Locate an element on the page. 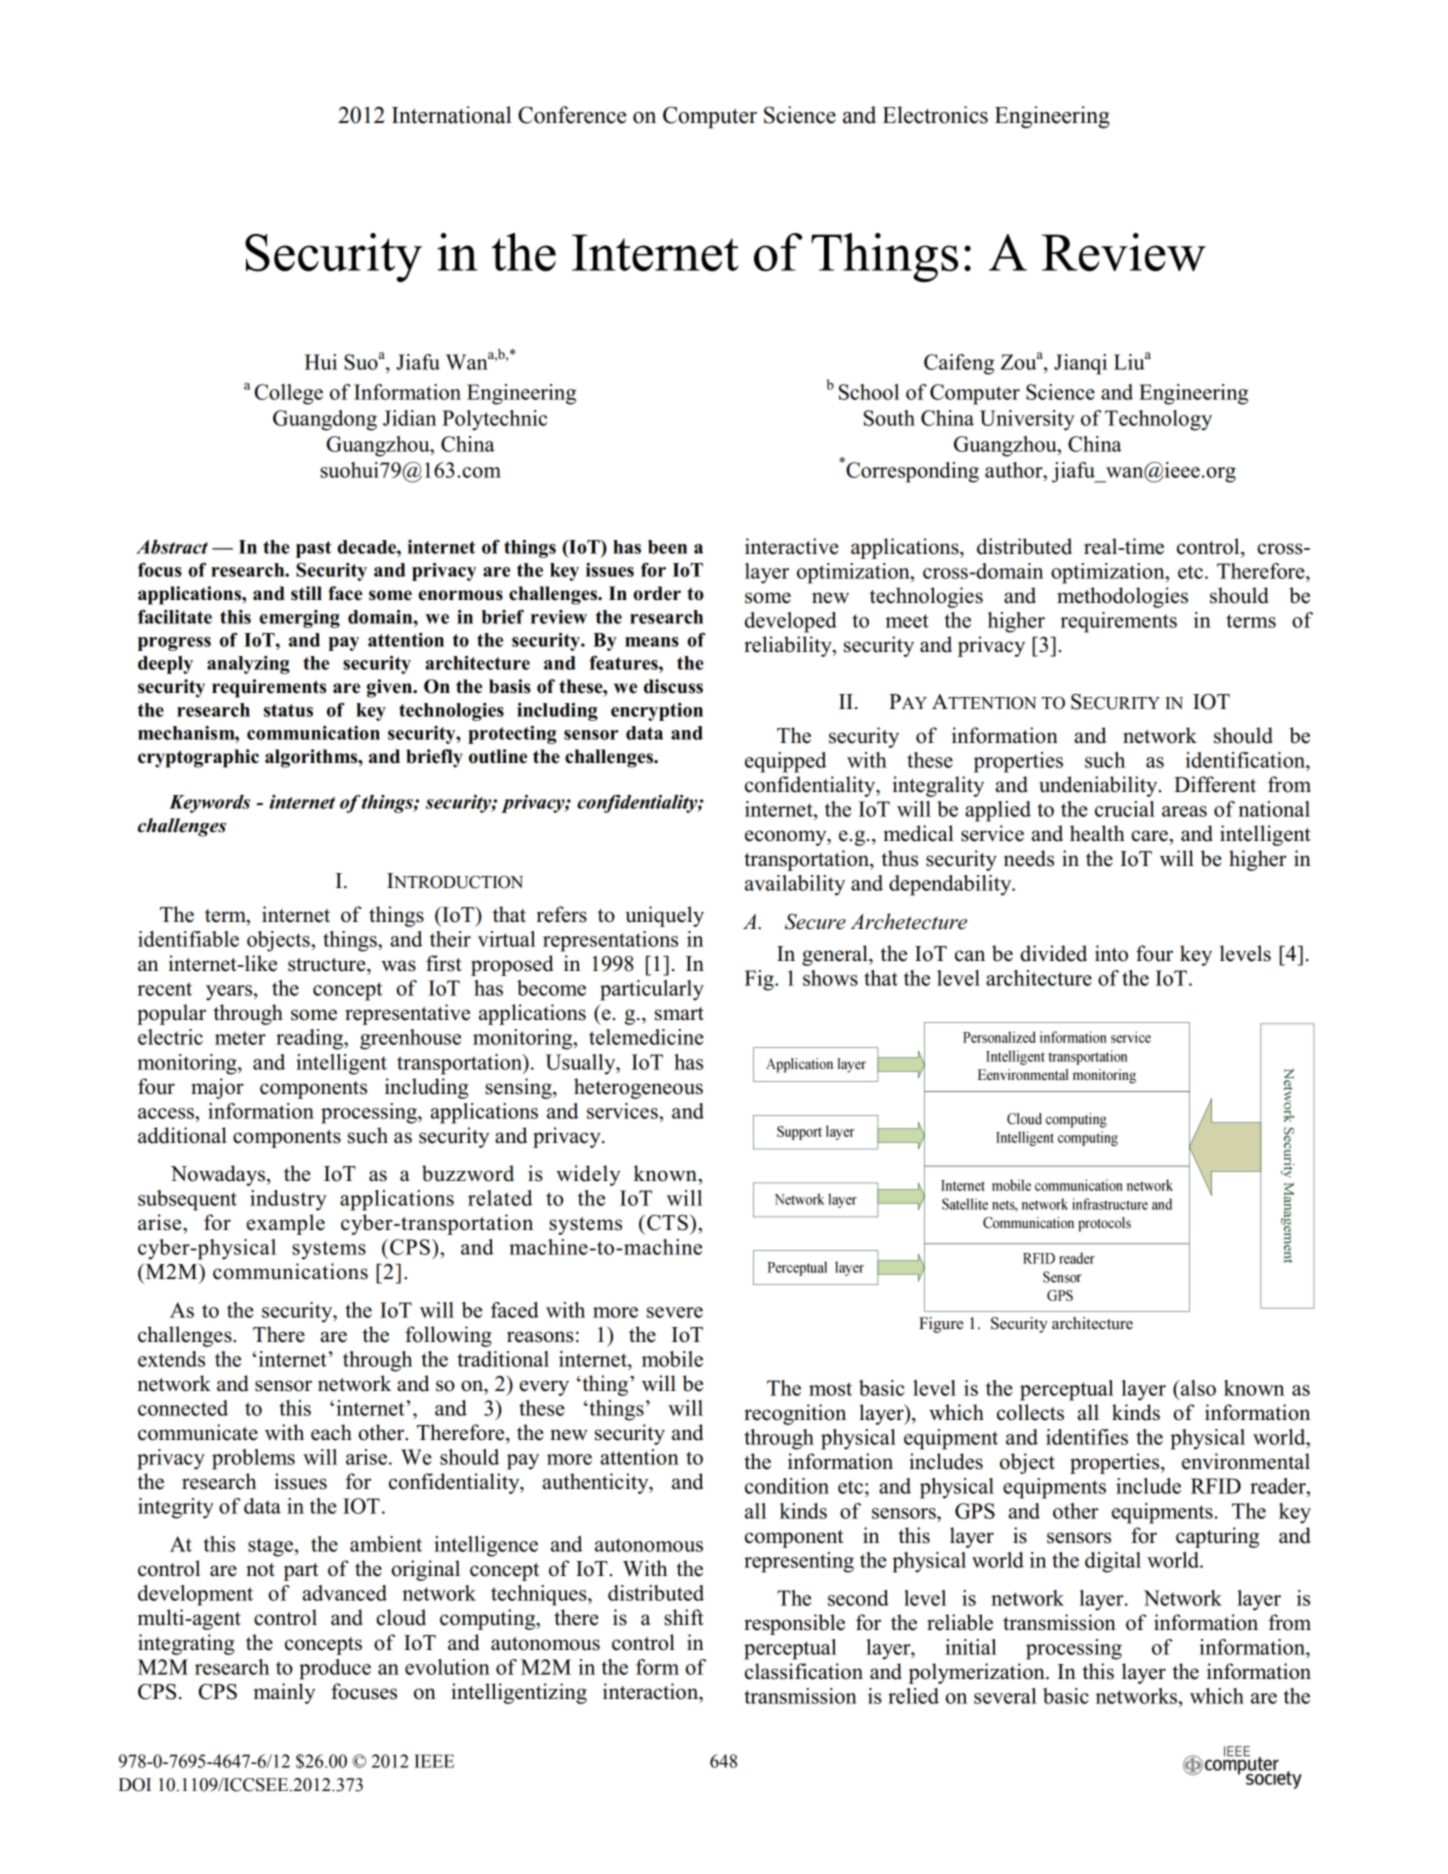 The height and width of the page is (1874, 1448). classification is located at coordinates (804, 1671).
